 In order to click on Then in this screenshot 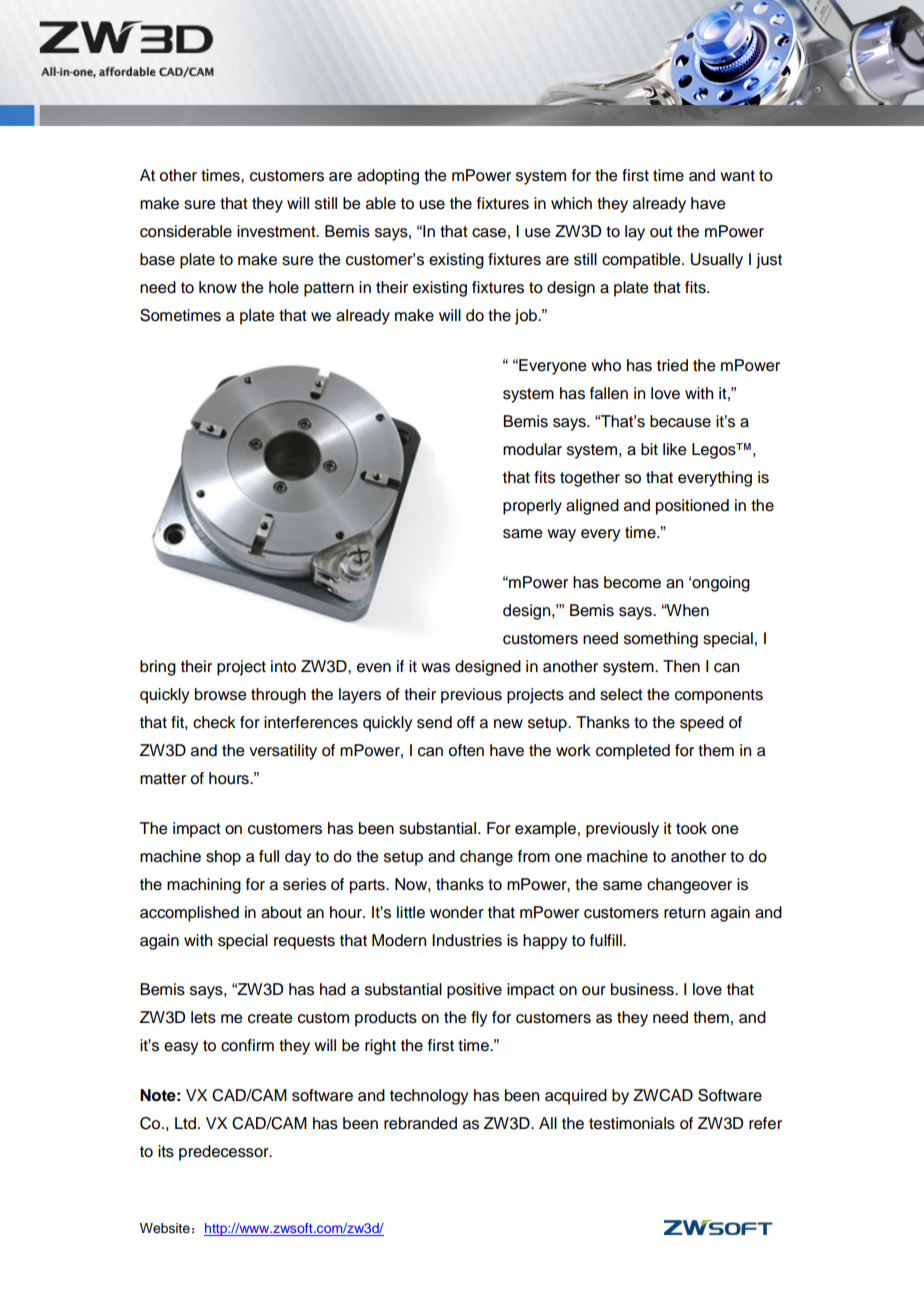, I will do `click(681, 666)`.
